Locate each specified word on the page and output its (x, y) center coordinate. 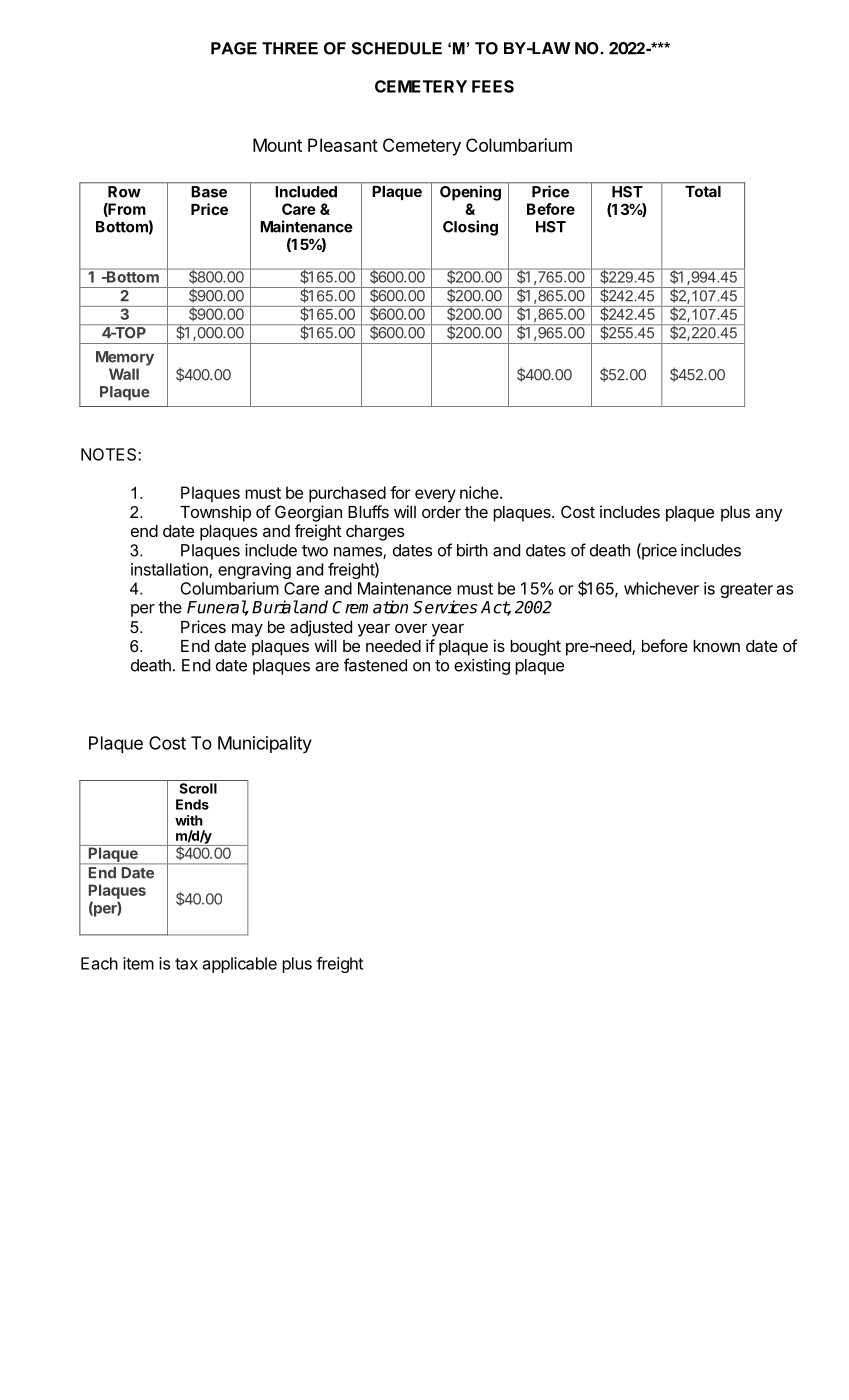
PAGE (234, 48)
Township (215, 513)
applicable (240, 965)
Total (703, 191)
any (768, 515)
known (716, 646)
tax (186, 964)
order (441, 512)
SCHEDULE (396, 48)
